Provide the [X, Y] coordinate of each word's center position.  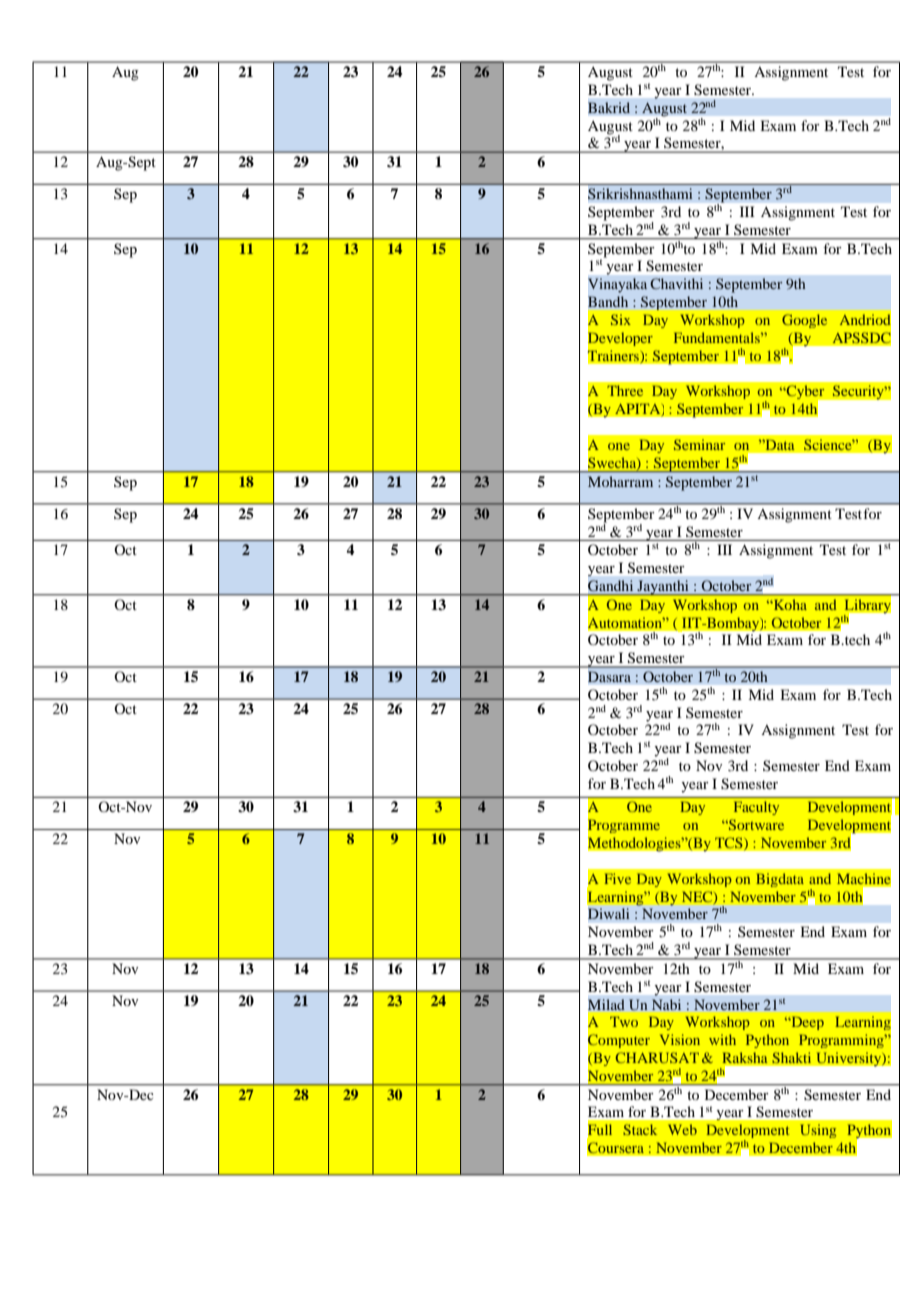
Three [625, 390]
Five [617, 878]
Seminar [699, 444]
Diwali [608, 913]
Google [804, 321]
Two [624, 1021]
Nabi [666, 1004]
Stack [640, 1129]
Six [621, 319]
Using [818, 1131]
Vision [680, 1039]
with [722, 1039]
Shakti [792, 1058]
